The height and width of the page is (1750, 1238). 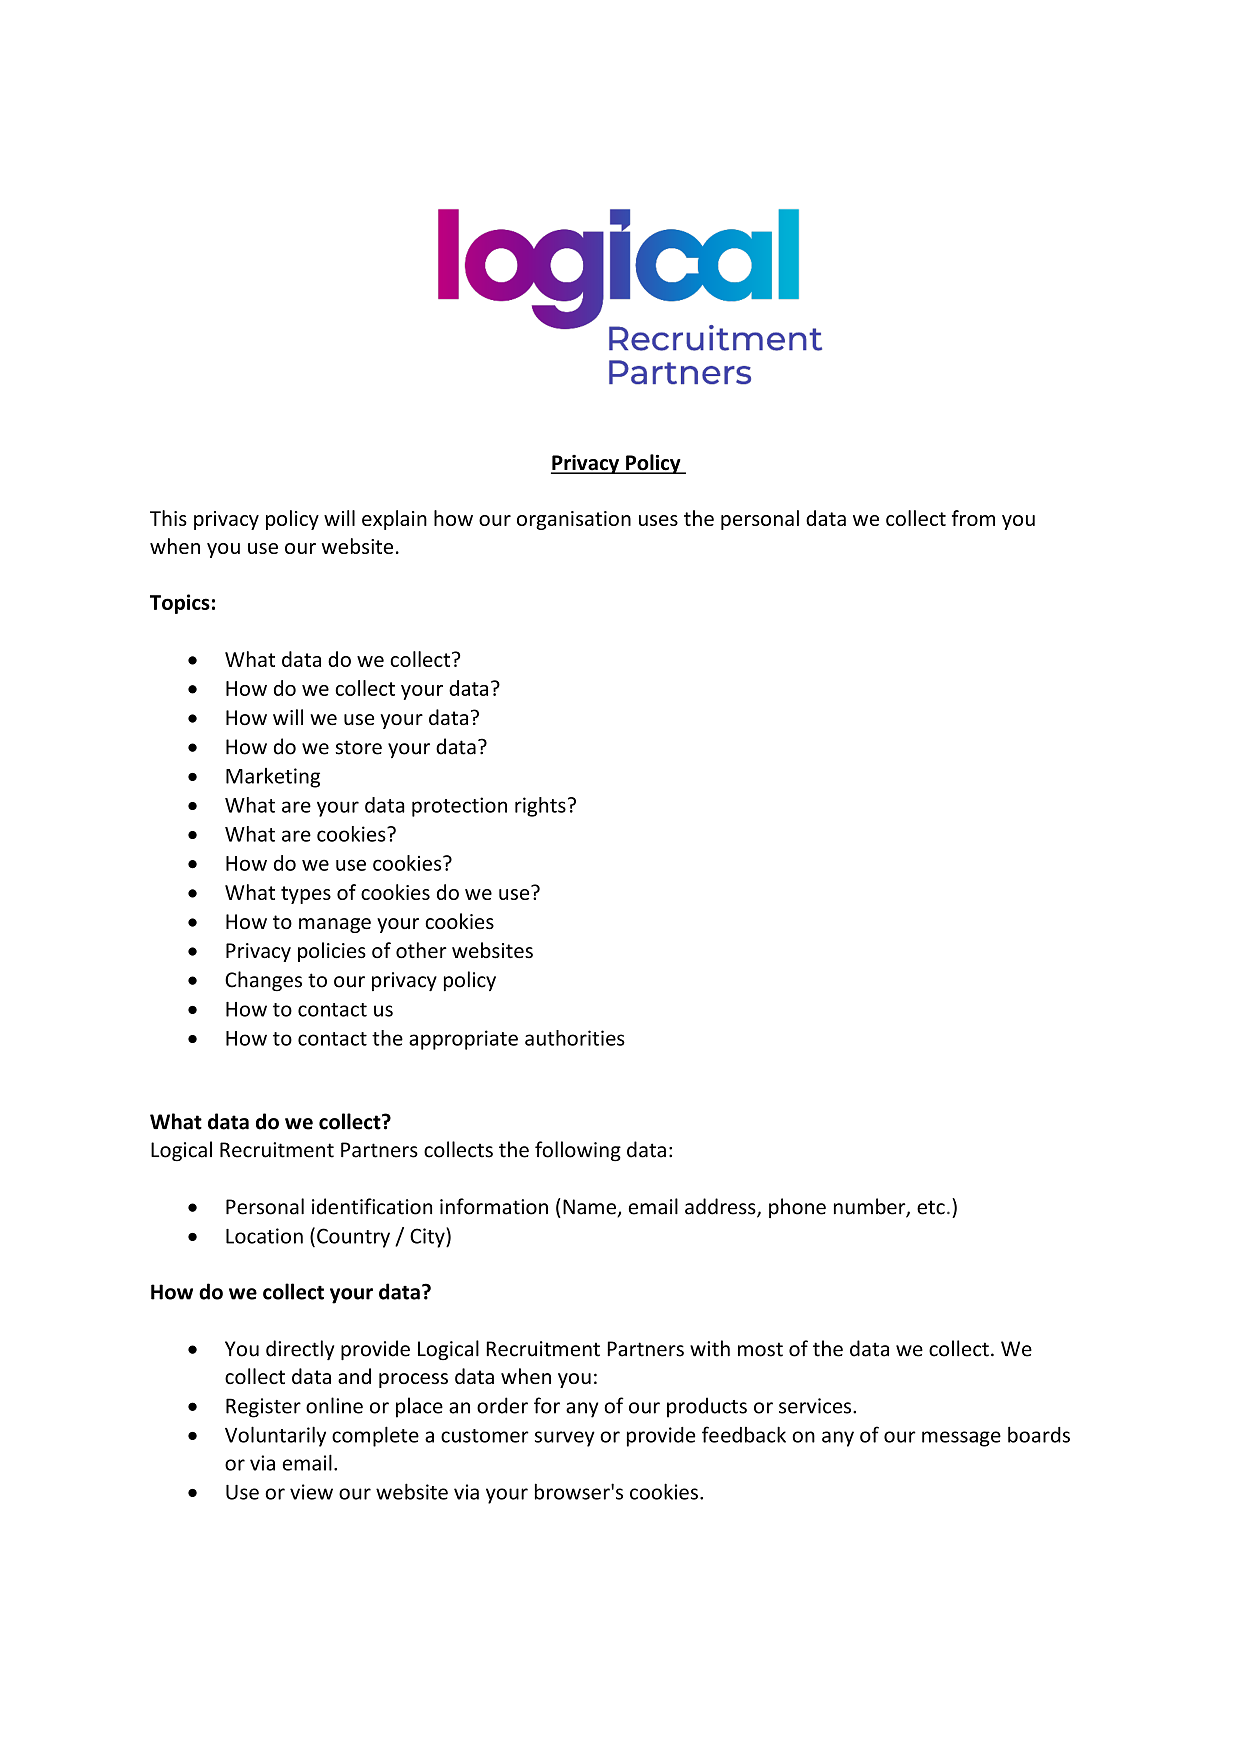 What do you see at coordinates (931, 1207) in the page?
I see `etc` at bounding box center [931, 1207].
